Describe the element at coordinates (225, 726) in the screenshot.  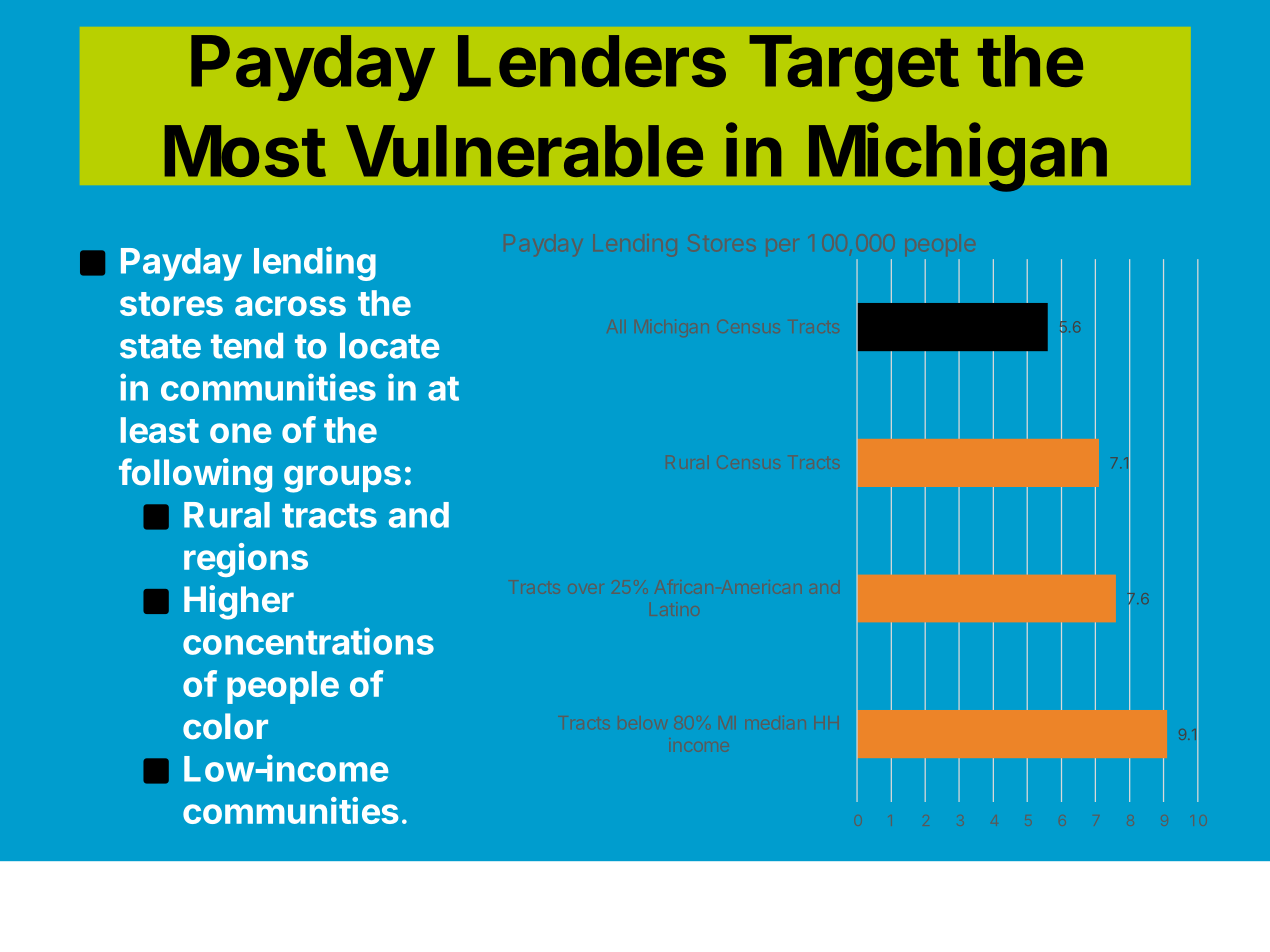
I see `color` at that location.
